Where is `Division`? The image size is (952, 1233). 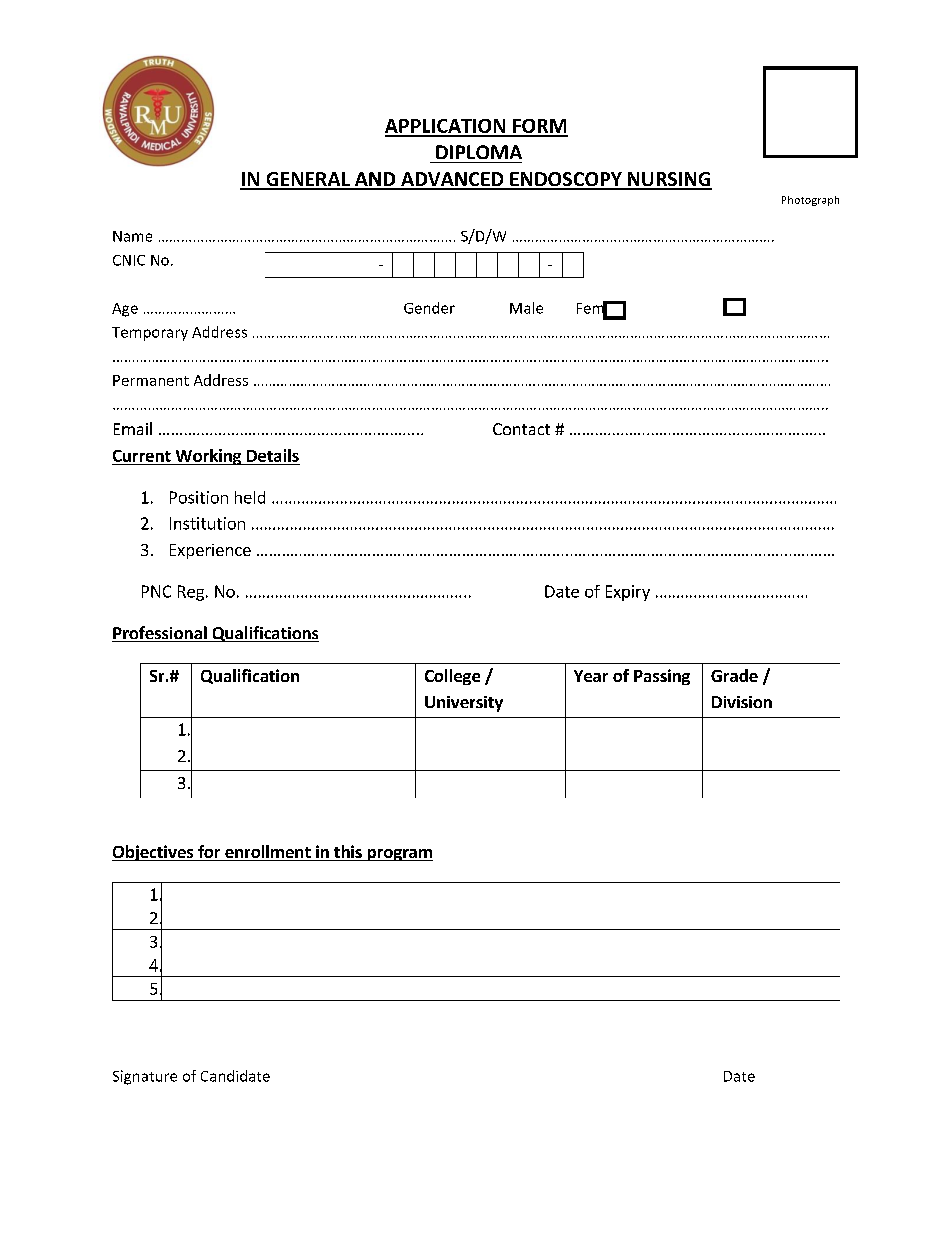
Division is located at coordinates (742, 702).
